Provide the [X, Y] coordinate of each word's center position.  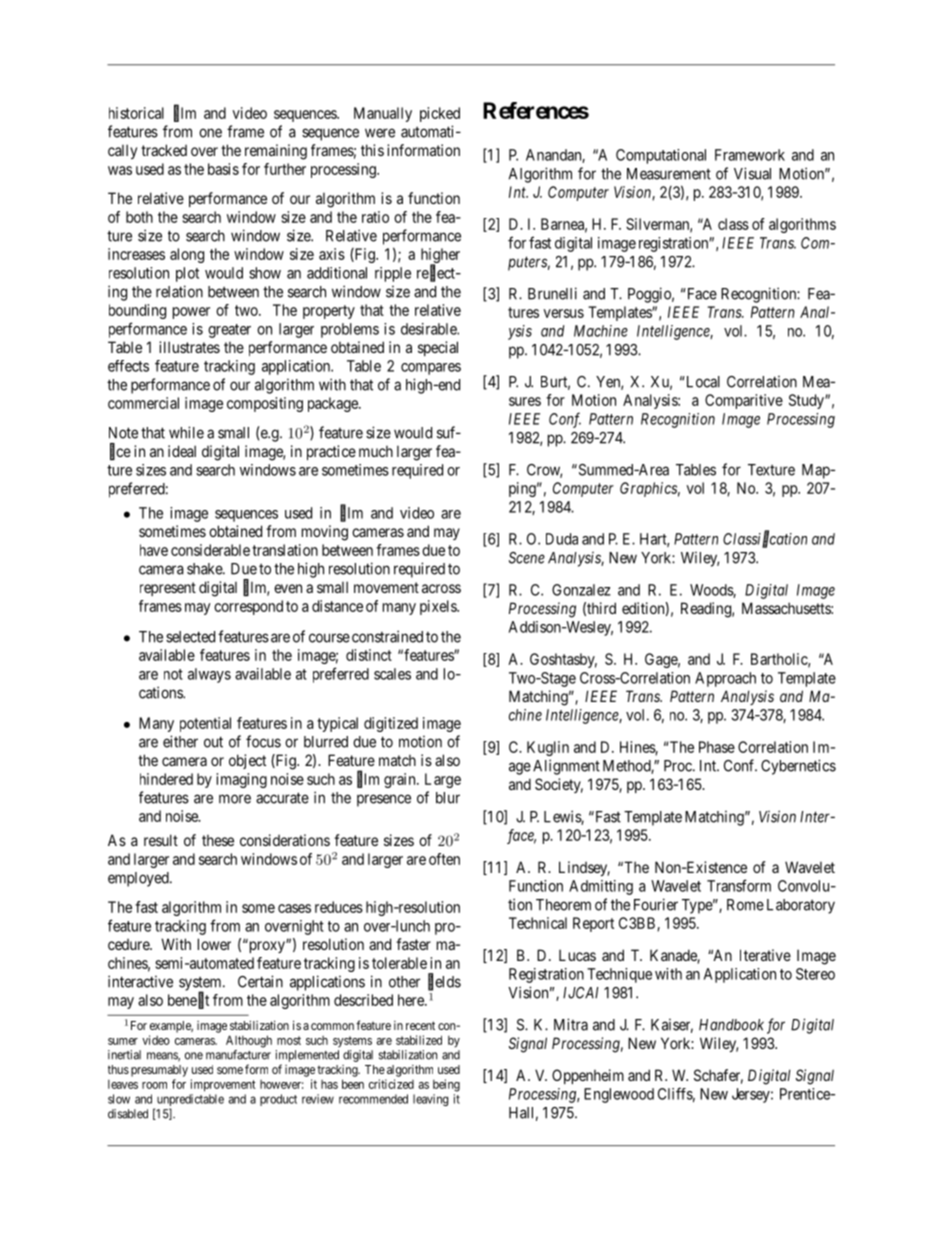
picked [440, 114]
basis [223, 169]
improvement [223, 1085]
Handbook [731, 1025]
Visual [752, 173]
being [446, 1085]
